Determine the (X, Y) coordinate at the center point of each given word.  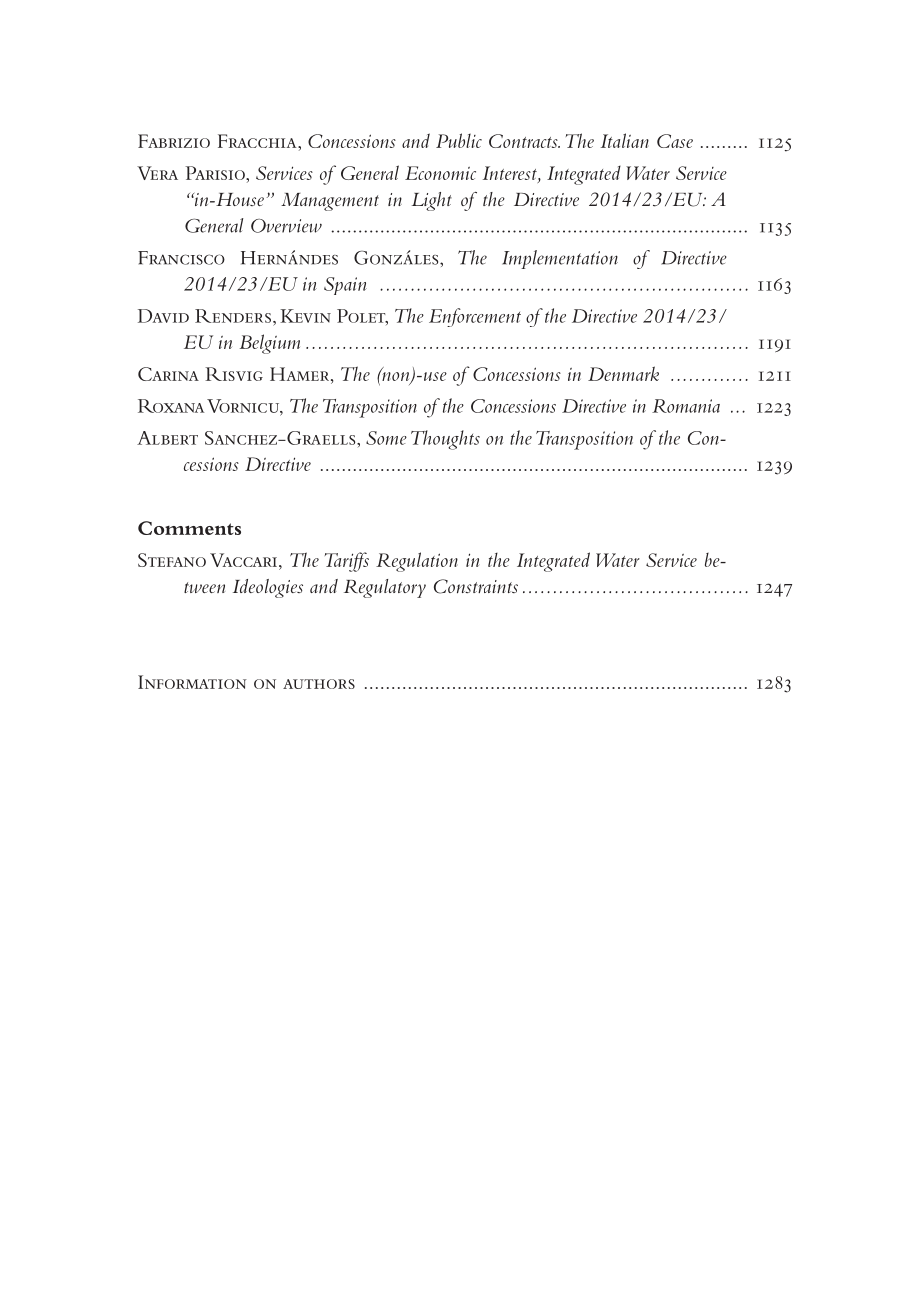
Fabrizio (174, 141)
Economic (440, 173)
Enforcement (475, 317)
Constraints (476, 586)
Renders (233, 316)
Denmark (623, 373)
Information (192, 682)
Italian (625, 140)
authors (319, 684)
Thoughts (445, 440)
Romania (686, 406)
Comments (189, 528)
